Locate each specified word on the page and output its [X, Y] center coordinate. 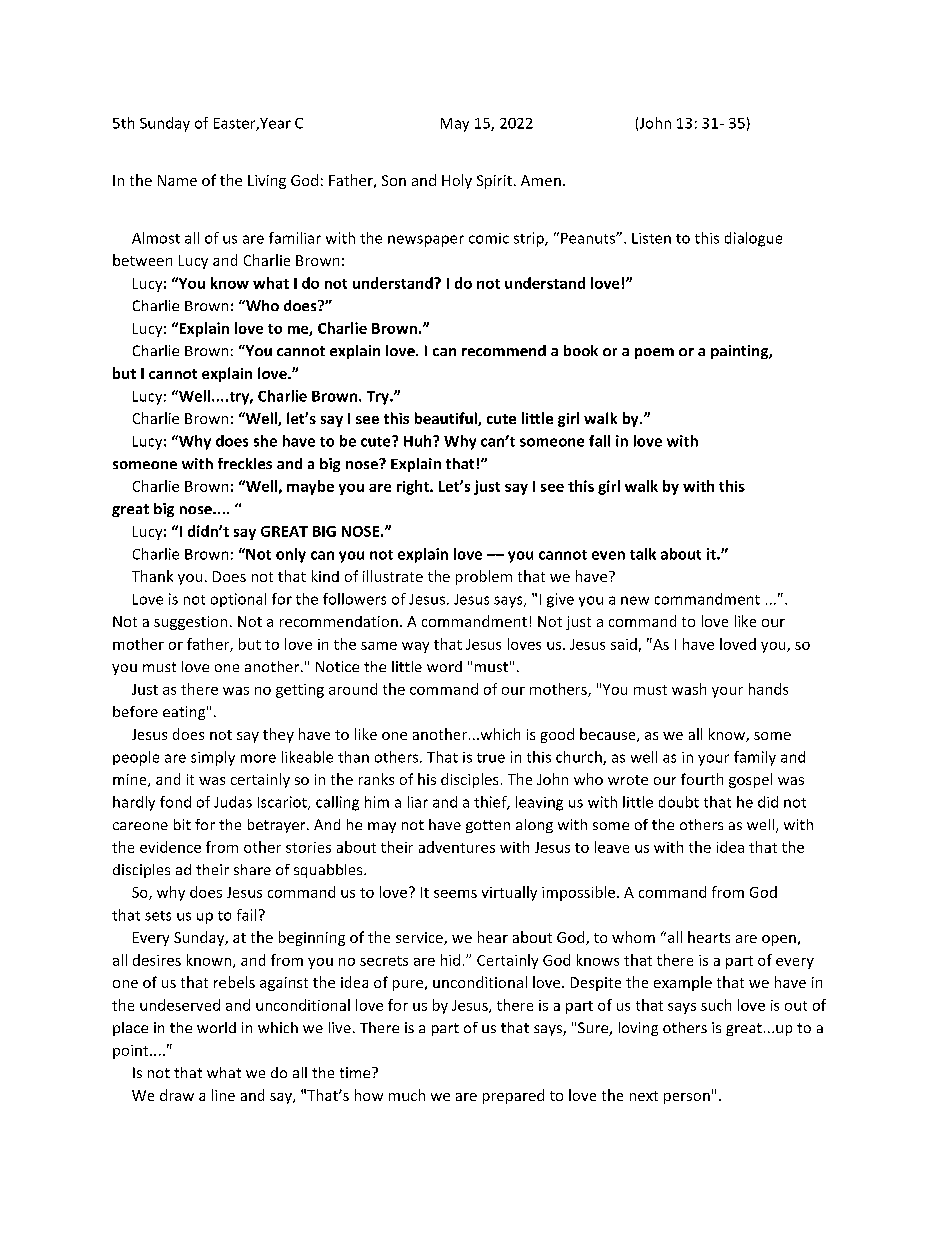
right [414, 487]
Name [177, 180]
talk [643, 554]
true [491, 758]
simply [213, 758]
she [265, 441]
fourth [702, 779]
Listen [651, 238]
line [223, 1095]
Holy [457, 181]
